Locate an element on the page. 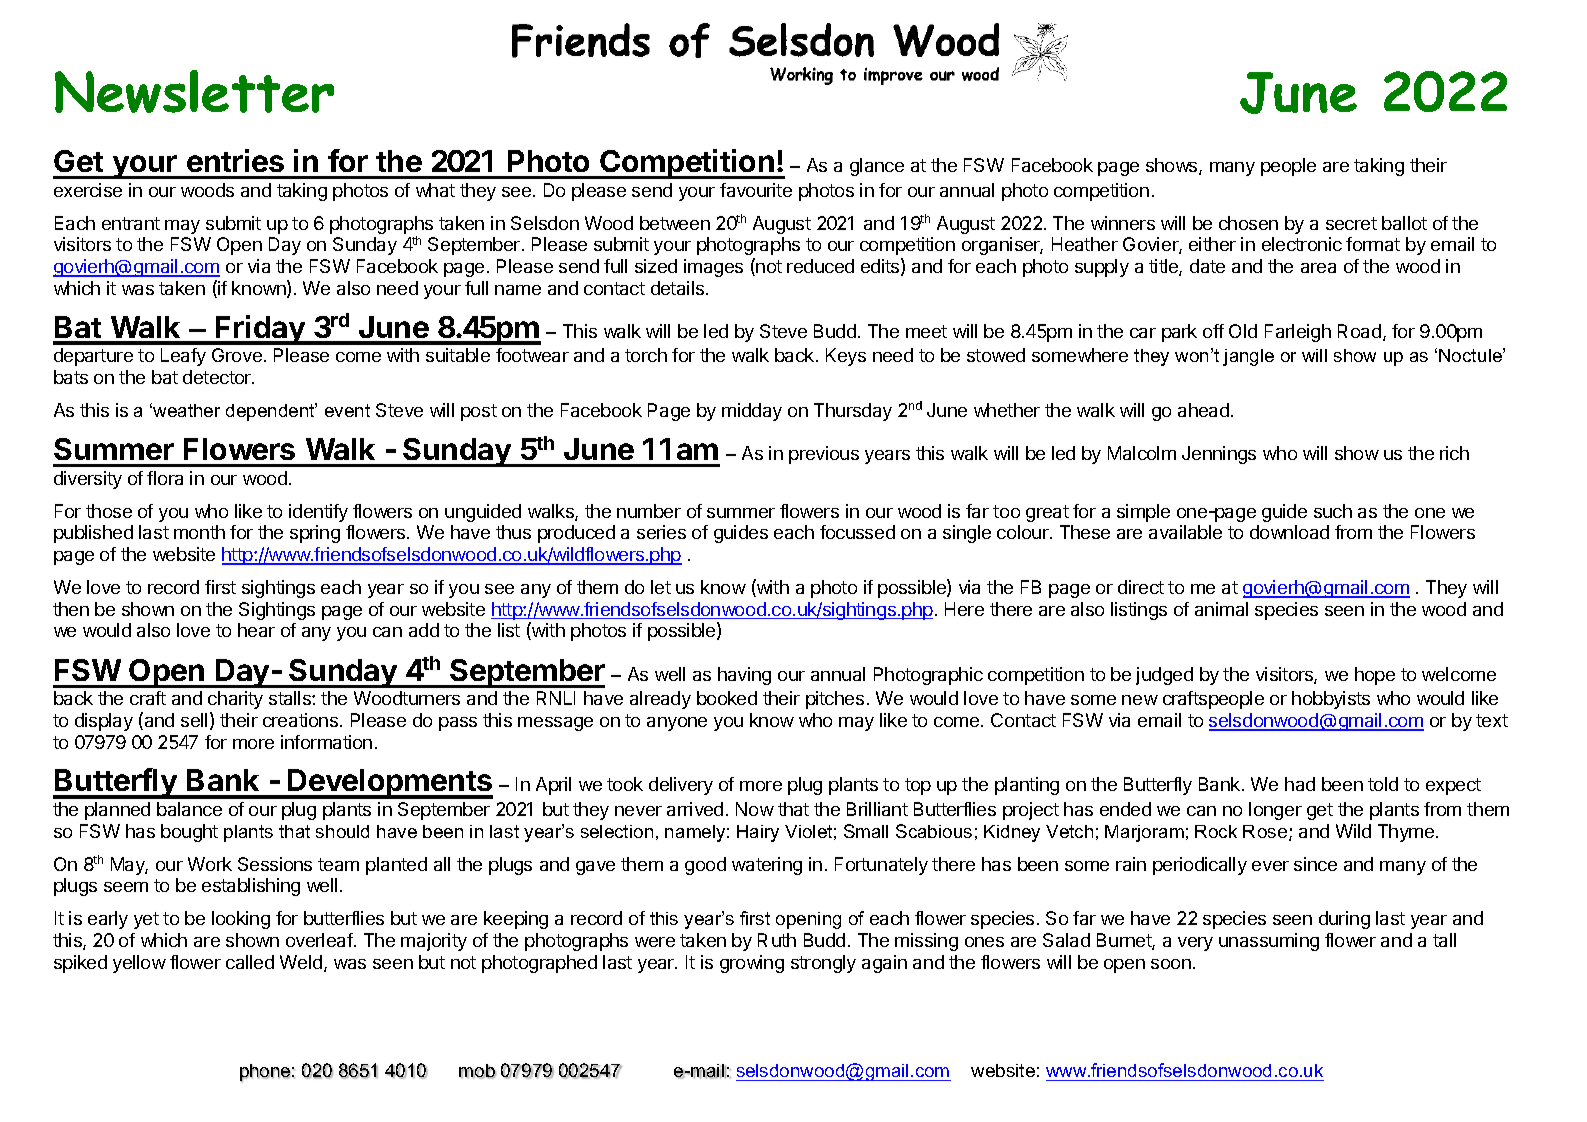 Image resolution: width=1587 pixels, height=1122 pixels. Work is located at coordinates (210, 864).
